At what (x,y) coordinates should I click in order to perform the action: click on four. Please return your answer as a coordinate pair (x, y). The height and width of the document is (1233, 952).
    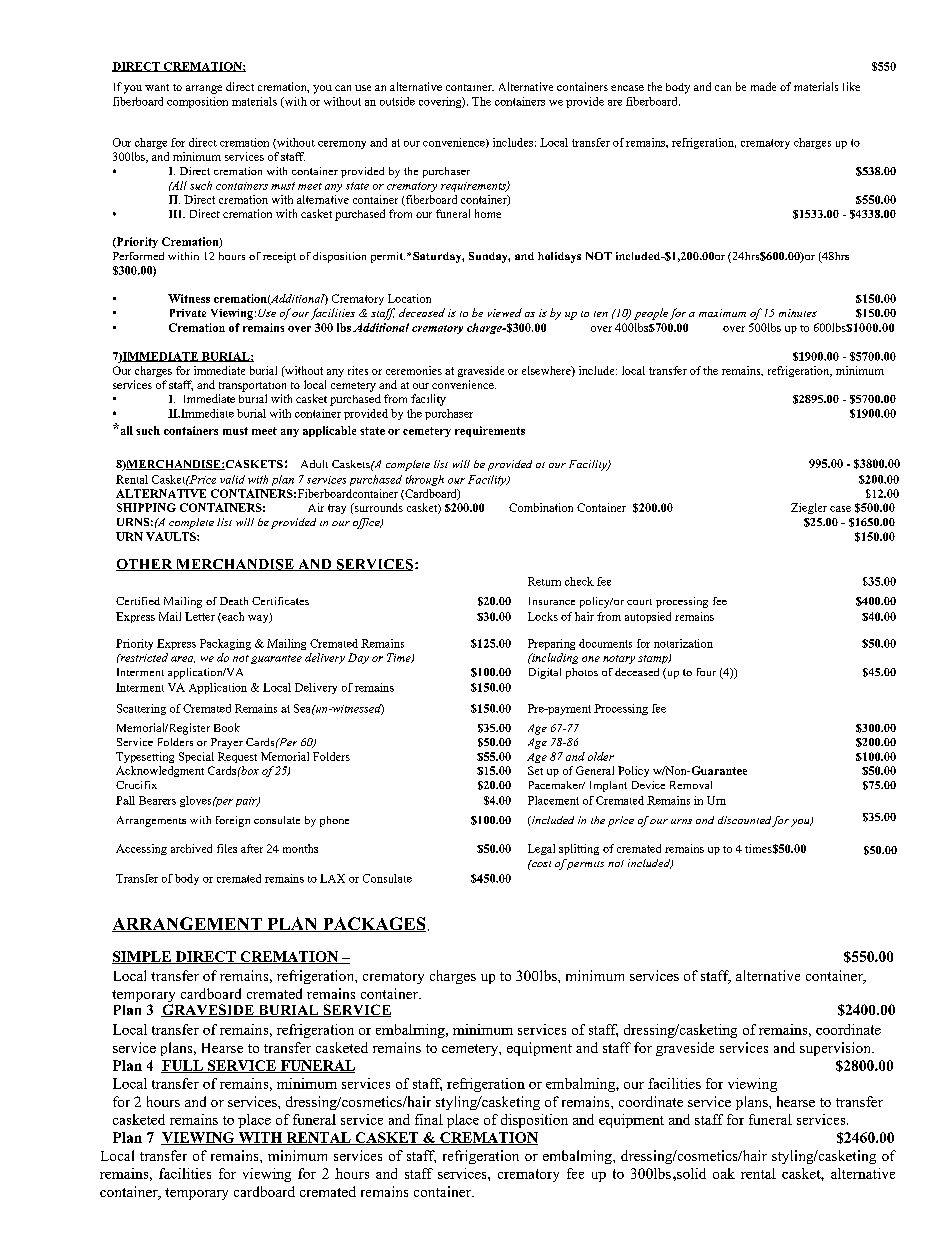
    Looking at the image, I should click on (706, 672).
